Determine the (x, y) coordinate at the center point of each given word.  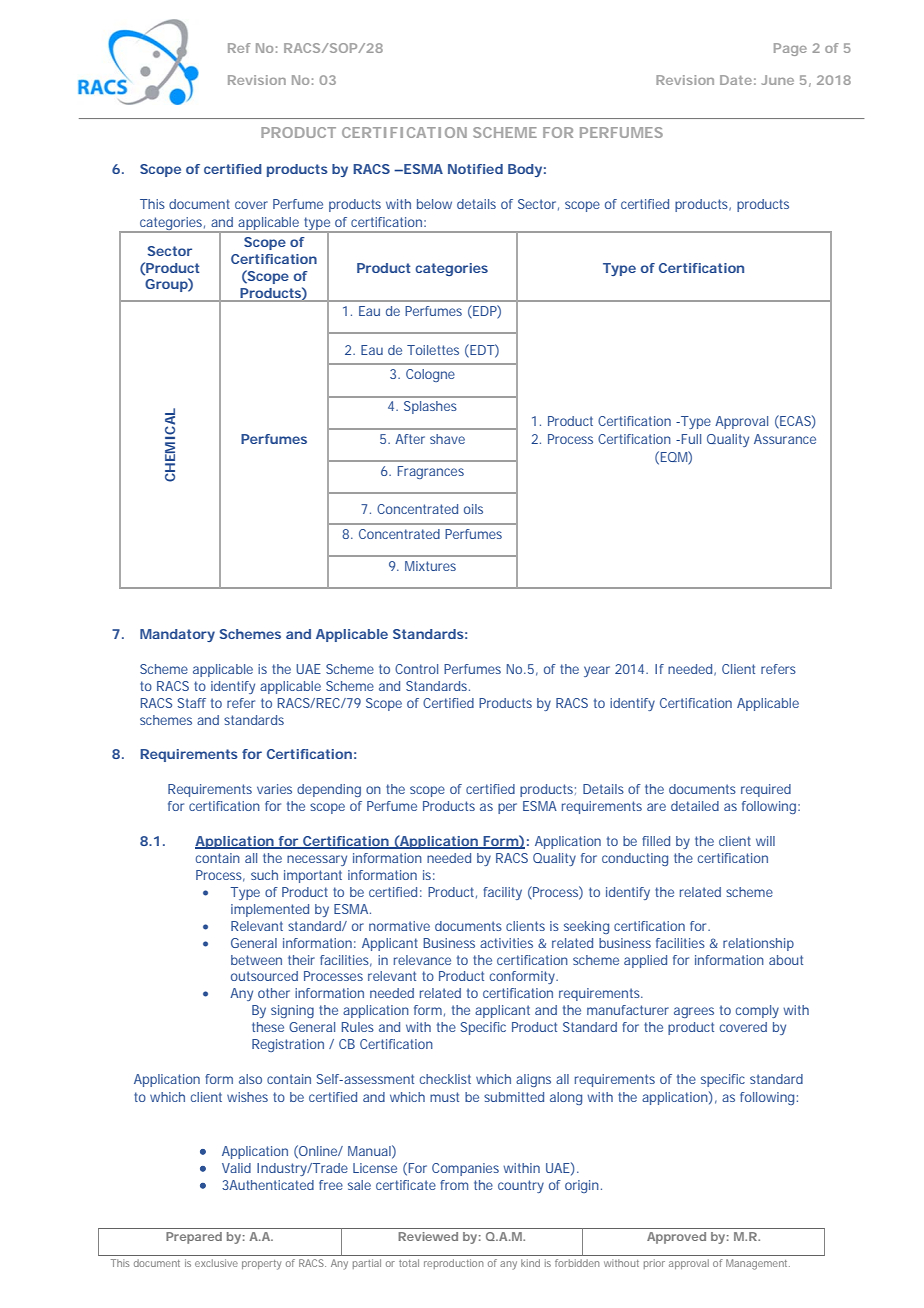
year (597, 671)
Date (736, 80)
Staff (192, 703)
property (261, 1265)
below (434, 204)
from (454, 1185)
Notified (475, 169)
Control (416, 669)
